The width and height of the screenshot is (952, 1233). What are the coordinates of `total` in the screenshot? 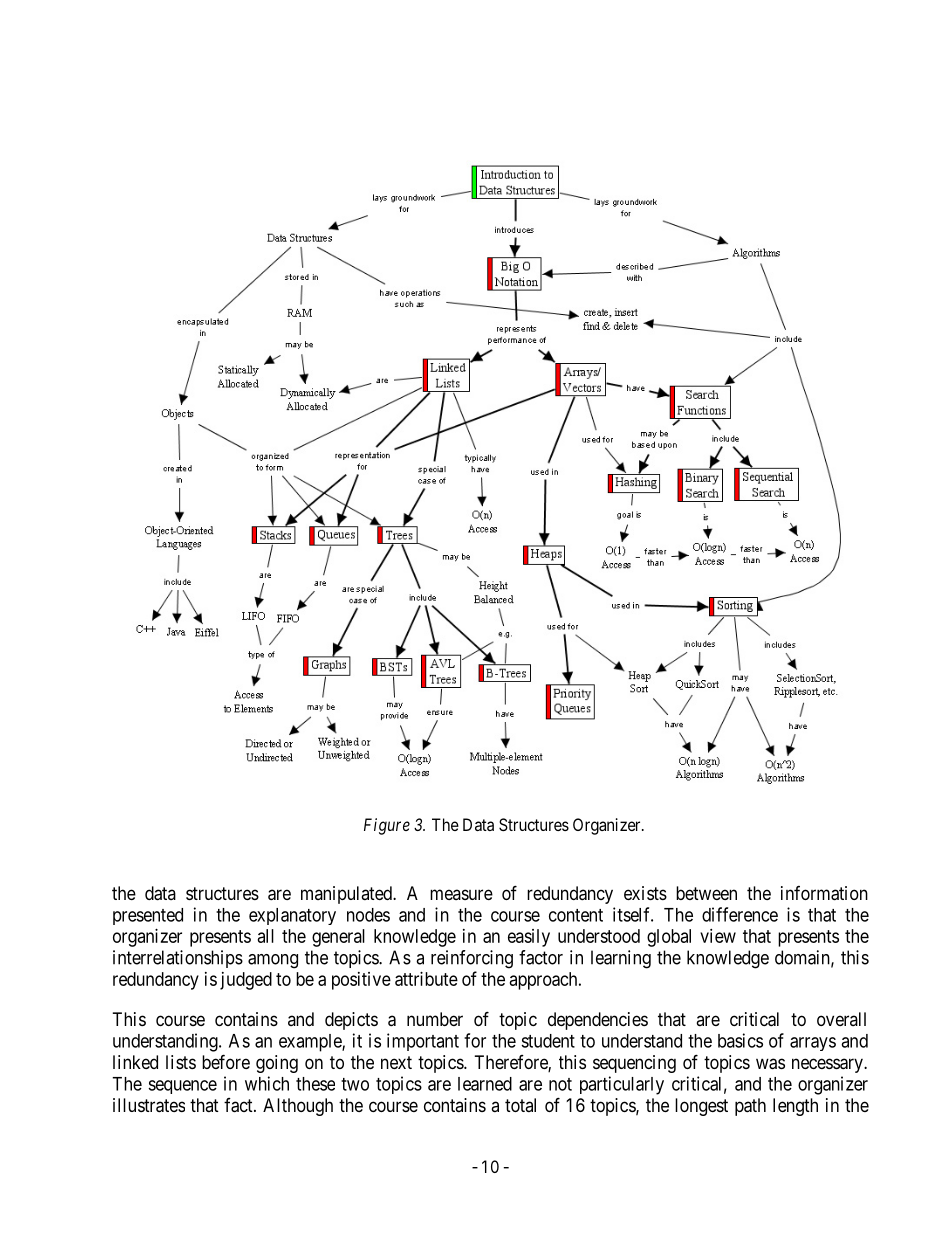 It's located at (520, 1105).
